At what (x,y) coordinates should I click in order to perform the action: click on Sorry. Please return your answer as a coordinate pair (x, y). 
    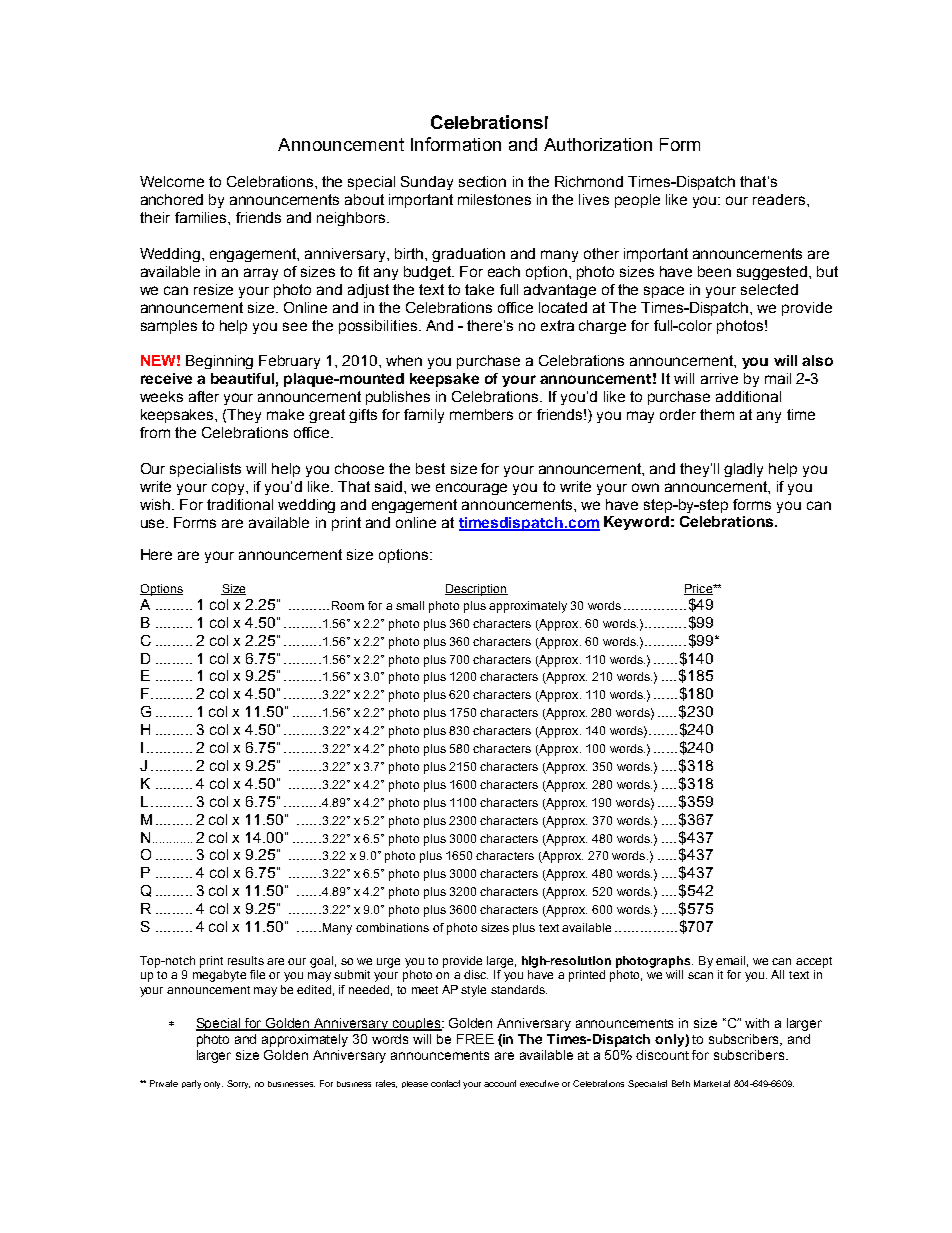
    Looking at the image, I should click on (238, 1084).
